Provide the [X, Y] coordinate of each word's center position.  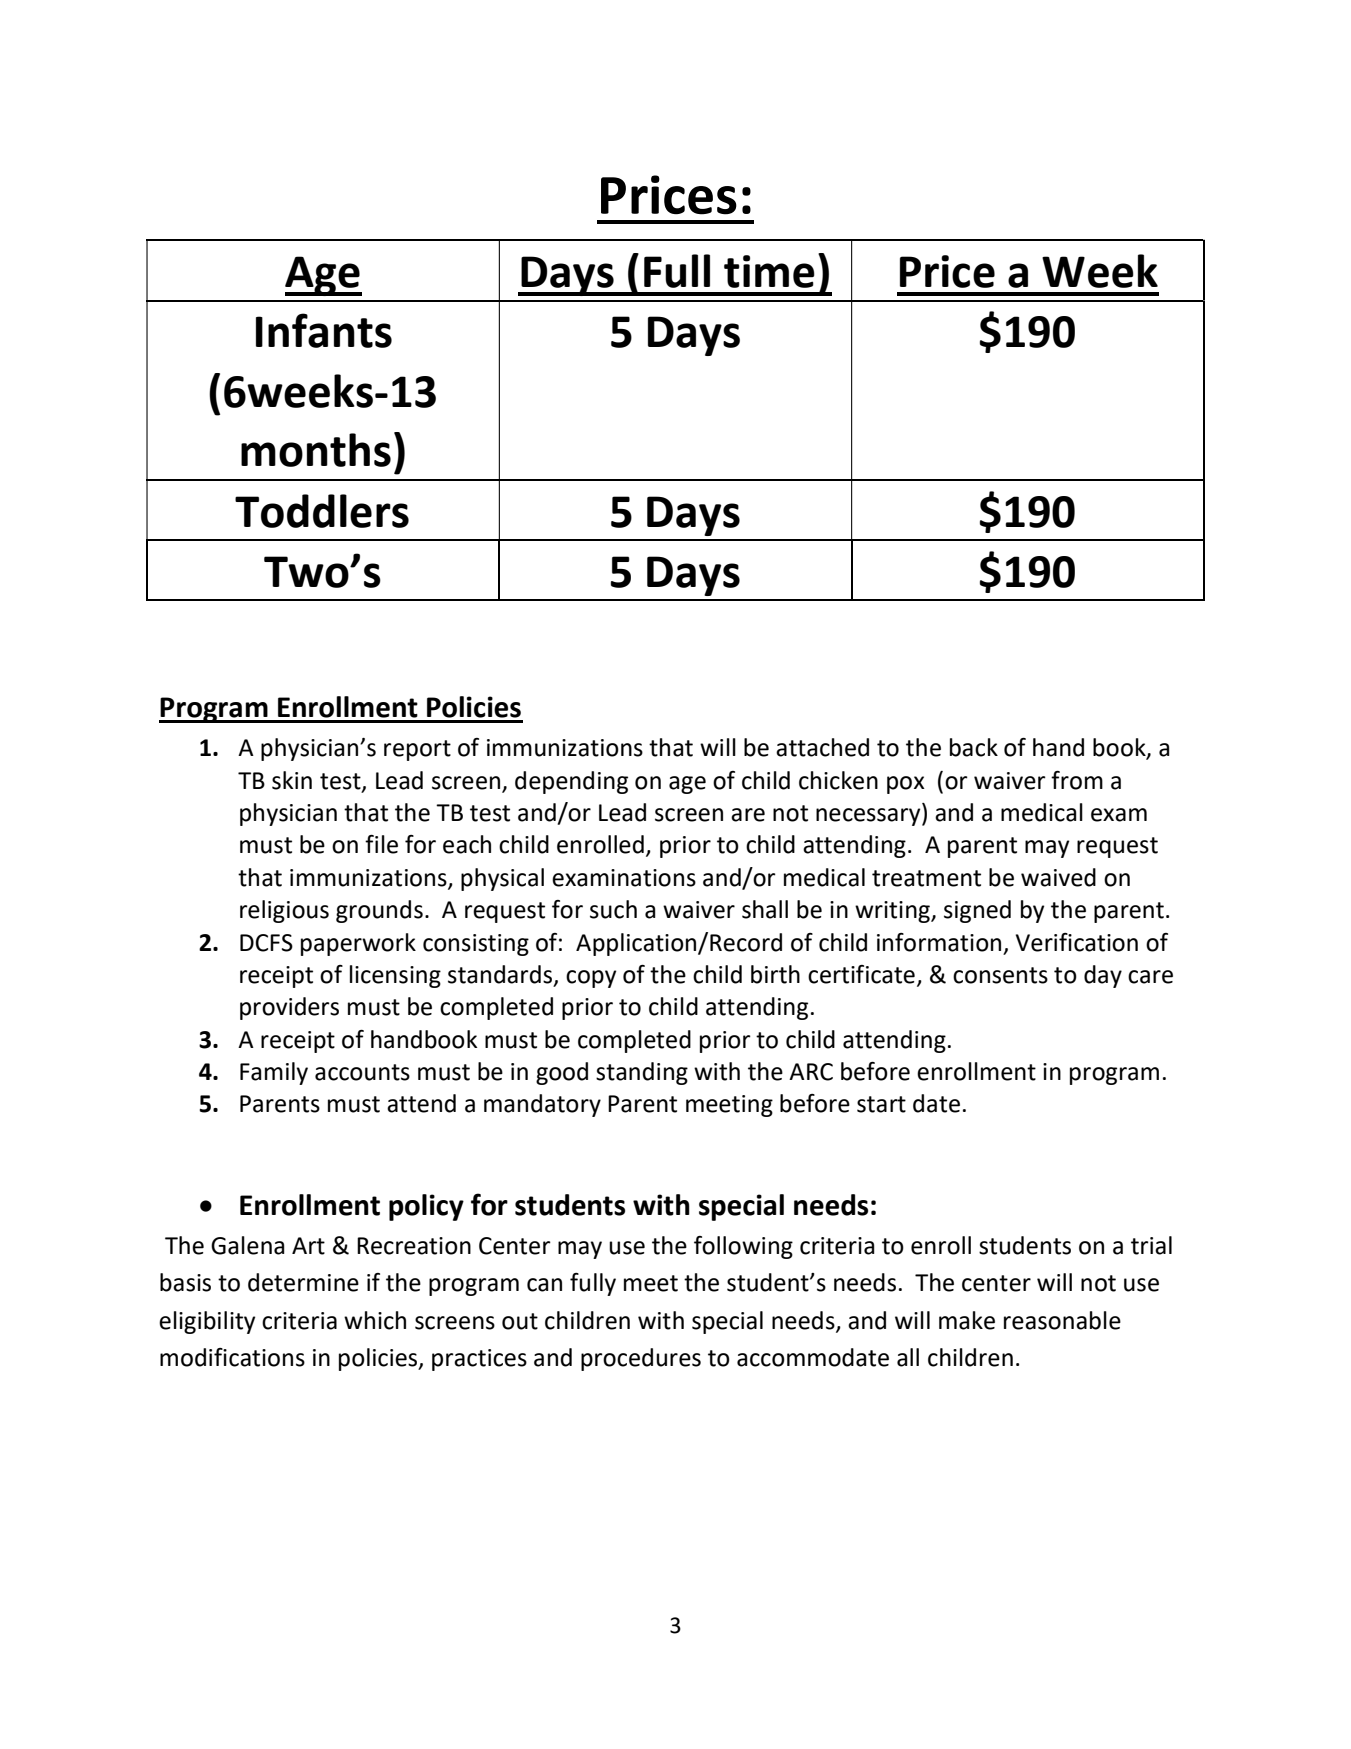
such [613, 909]
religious [284, 911]
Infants [324, 330]
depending [571, 782]
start [881, 1104]
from [1077, 780]
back [974, 747]
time [769, 271]
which [375, 1320]
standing [642, 1073]
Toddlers [322, 511]
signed [977, 911]
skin [292, 780]
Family [274, 1073]
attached [822, 747]
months [316, 450]
